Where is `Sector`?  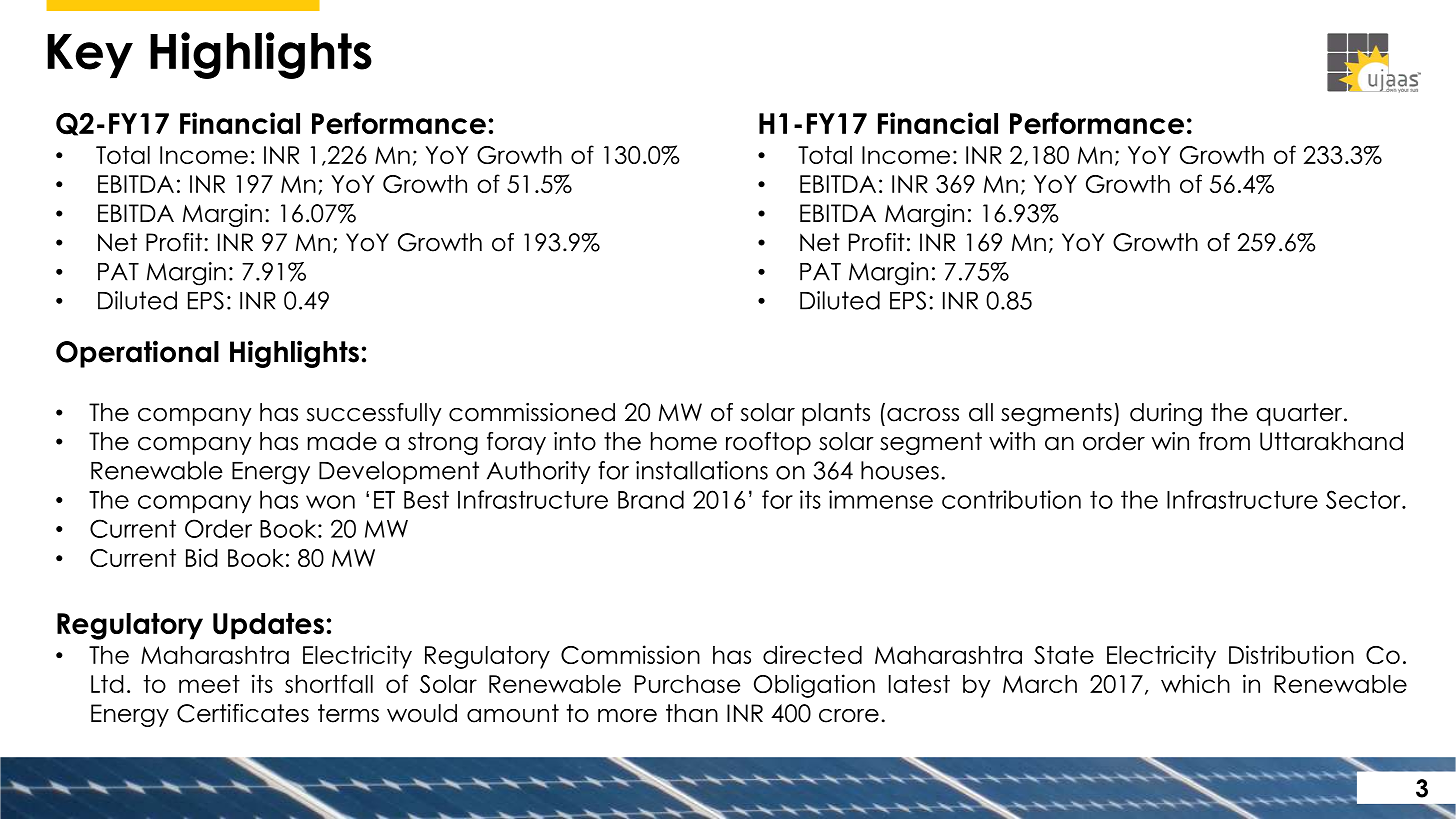 Sector is located at coordinates (1364, 499).
